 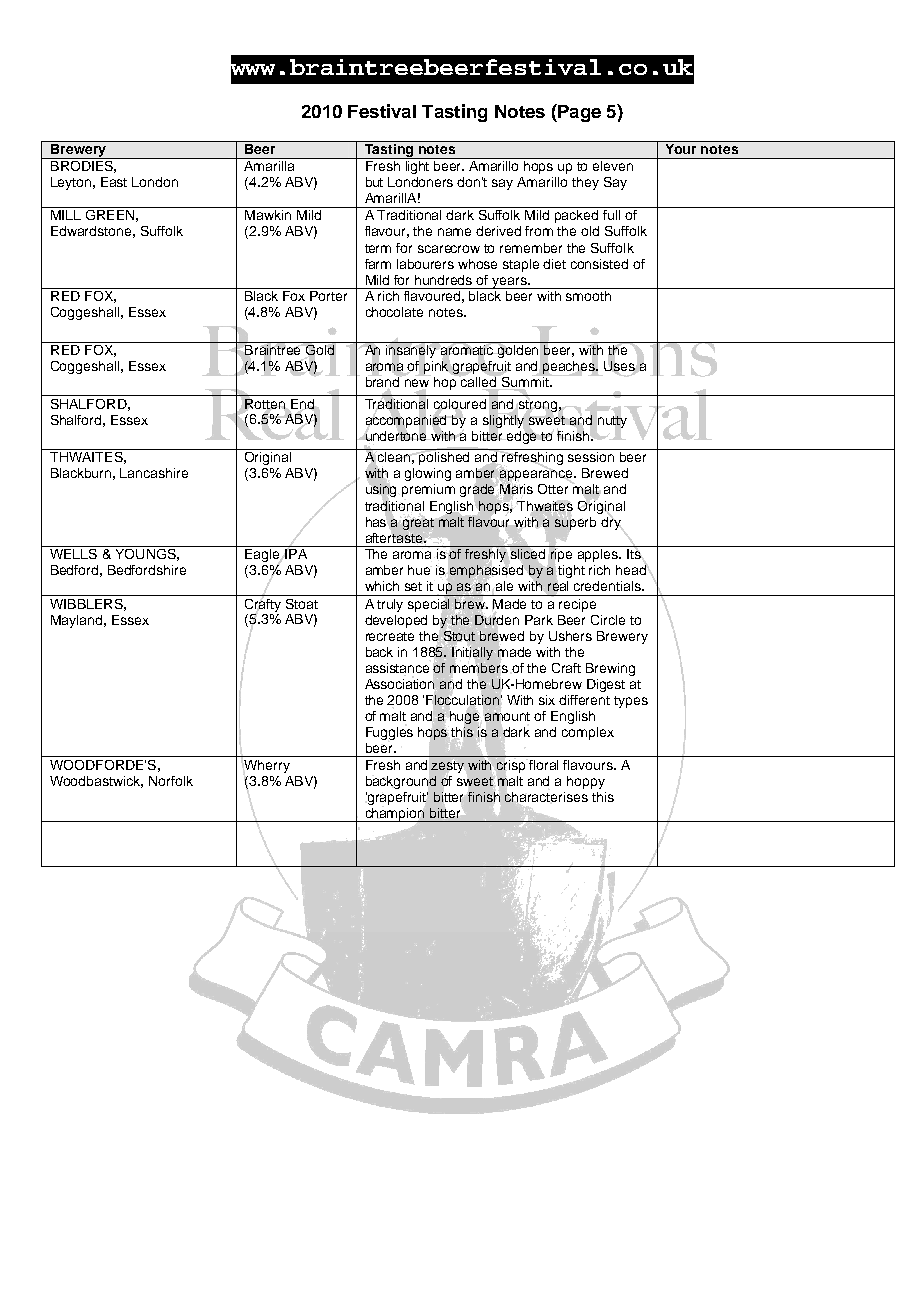 I want to click on session, so click(x=591, y=455).
